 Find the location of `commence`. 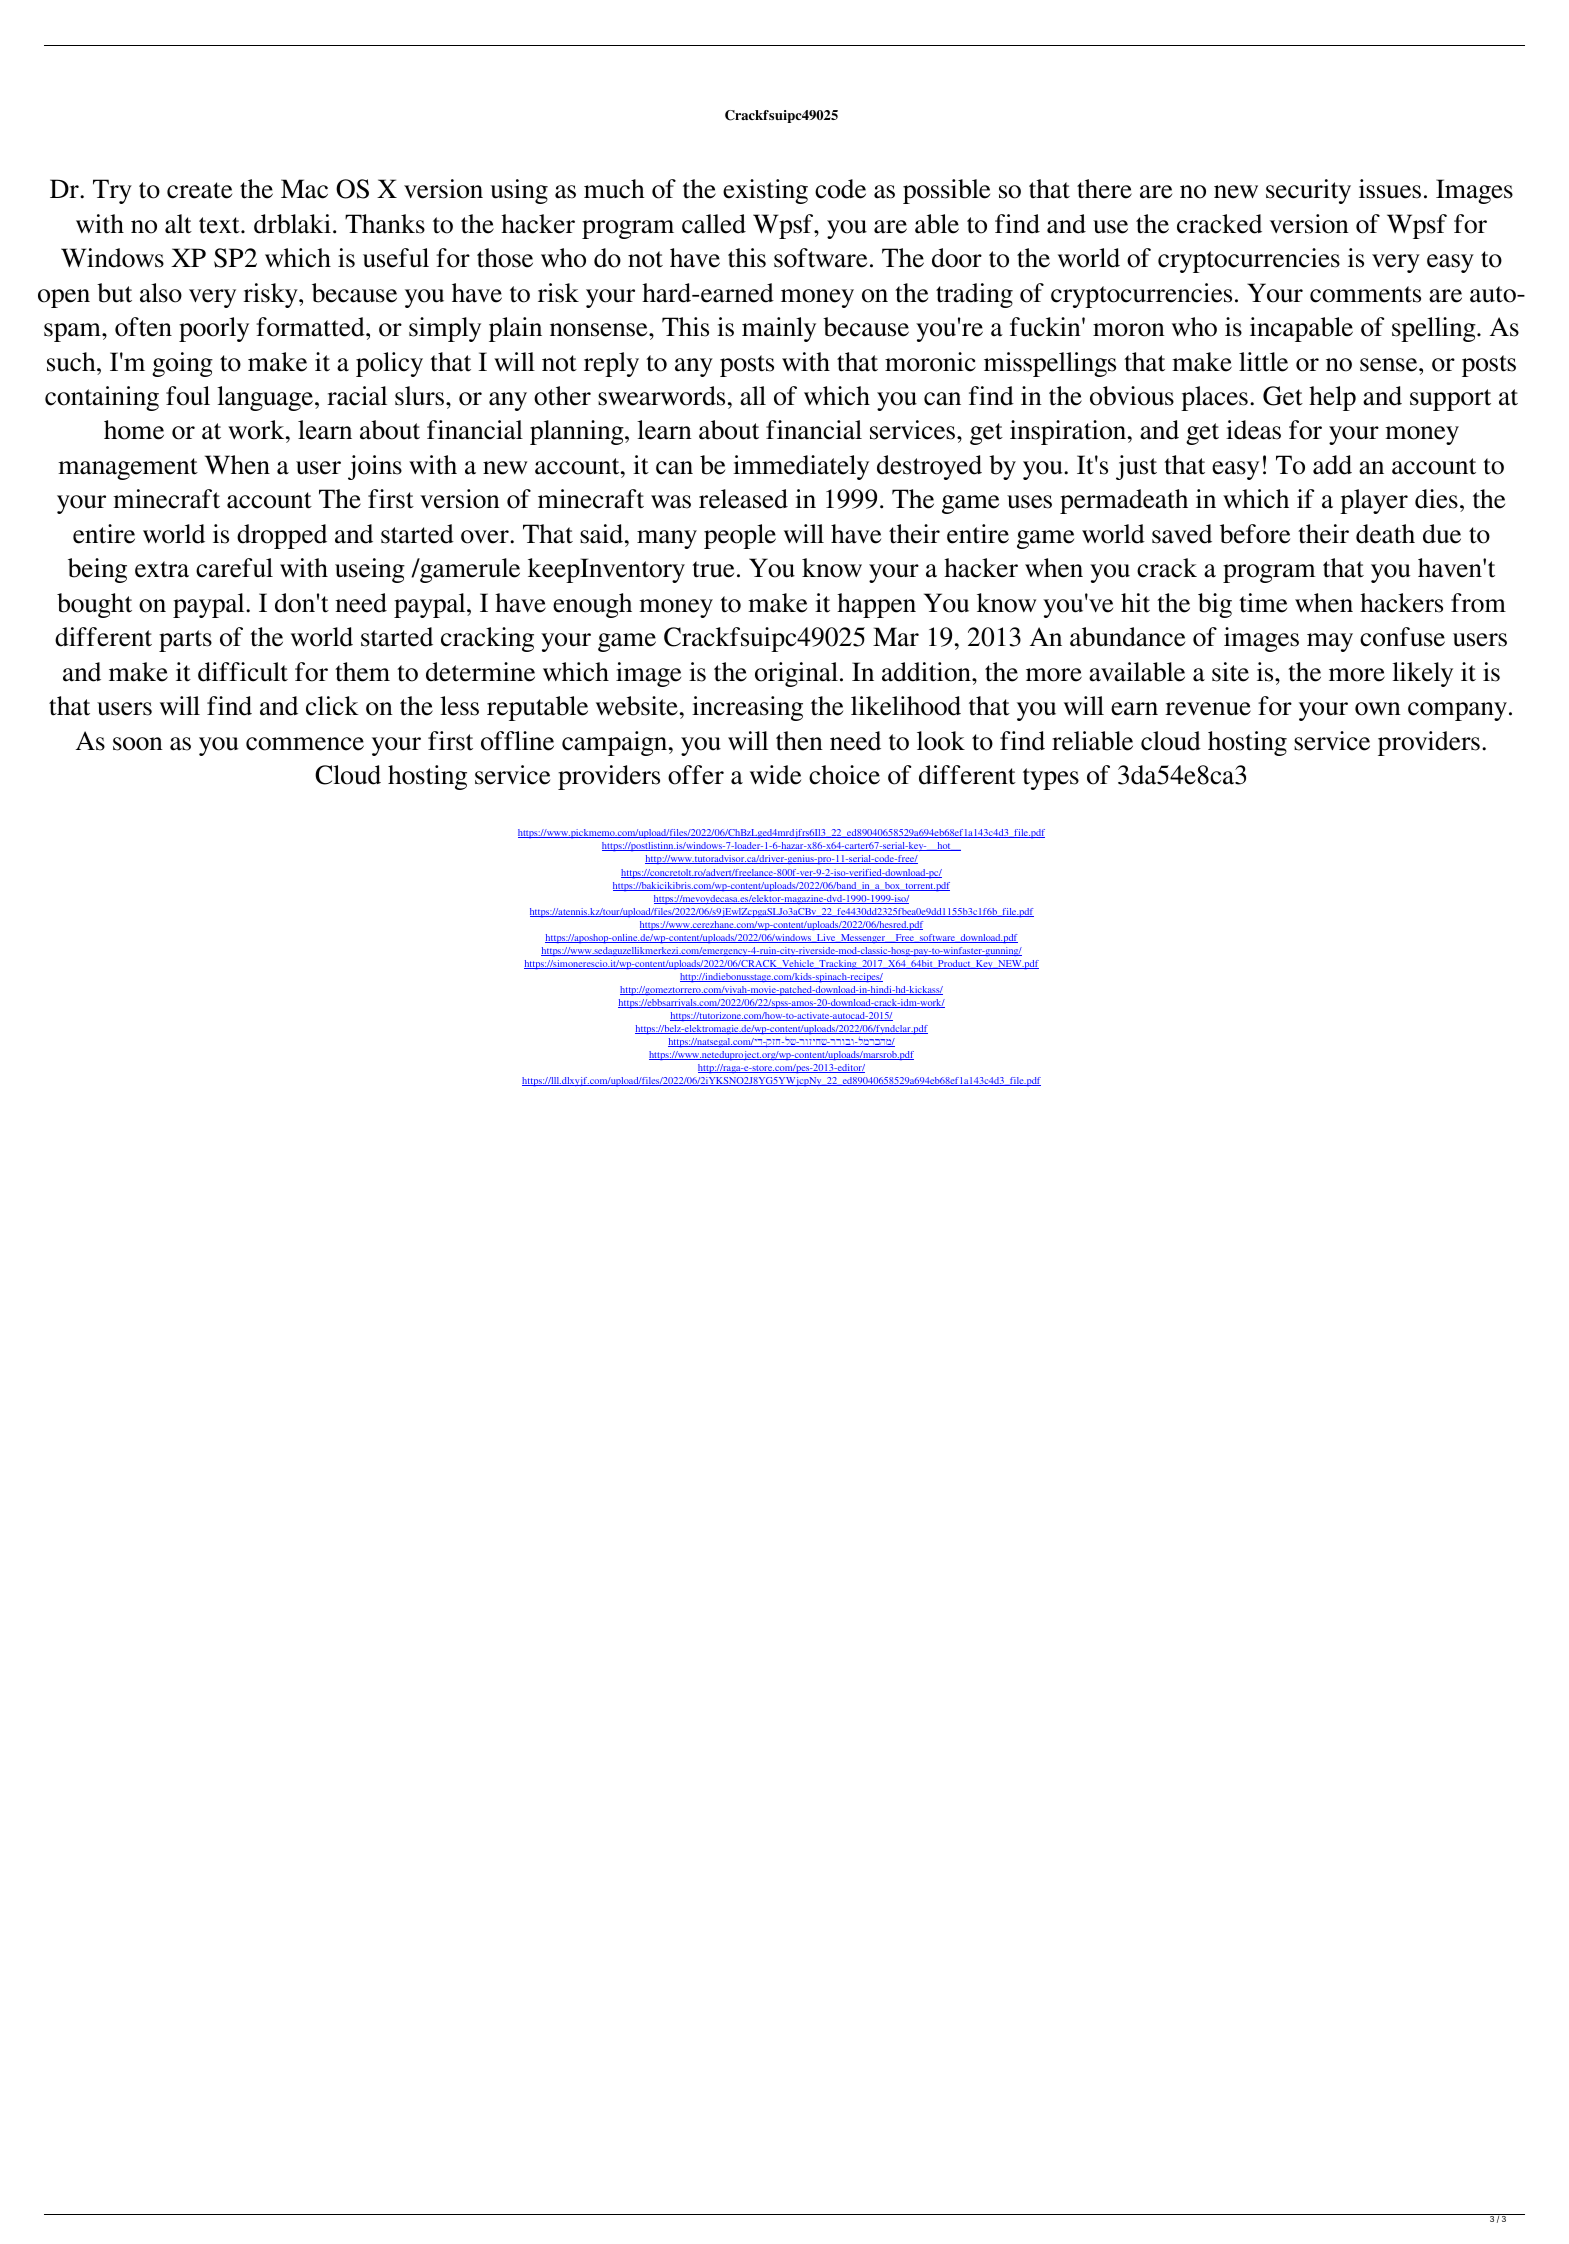

commence is located at coordinates (305, 744).
